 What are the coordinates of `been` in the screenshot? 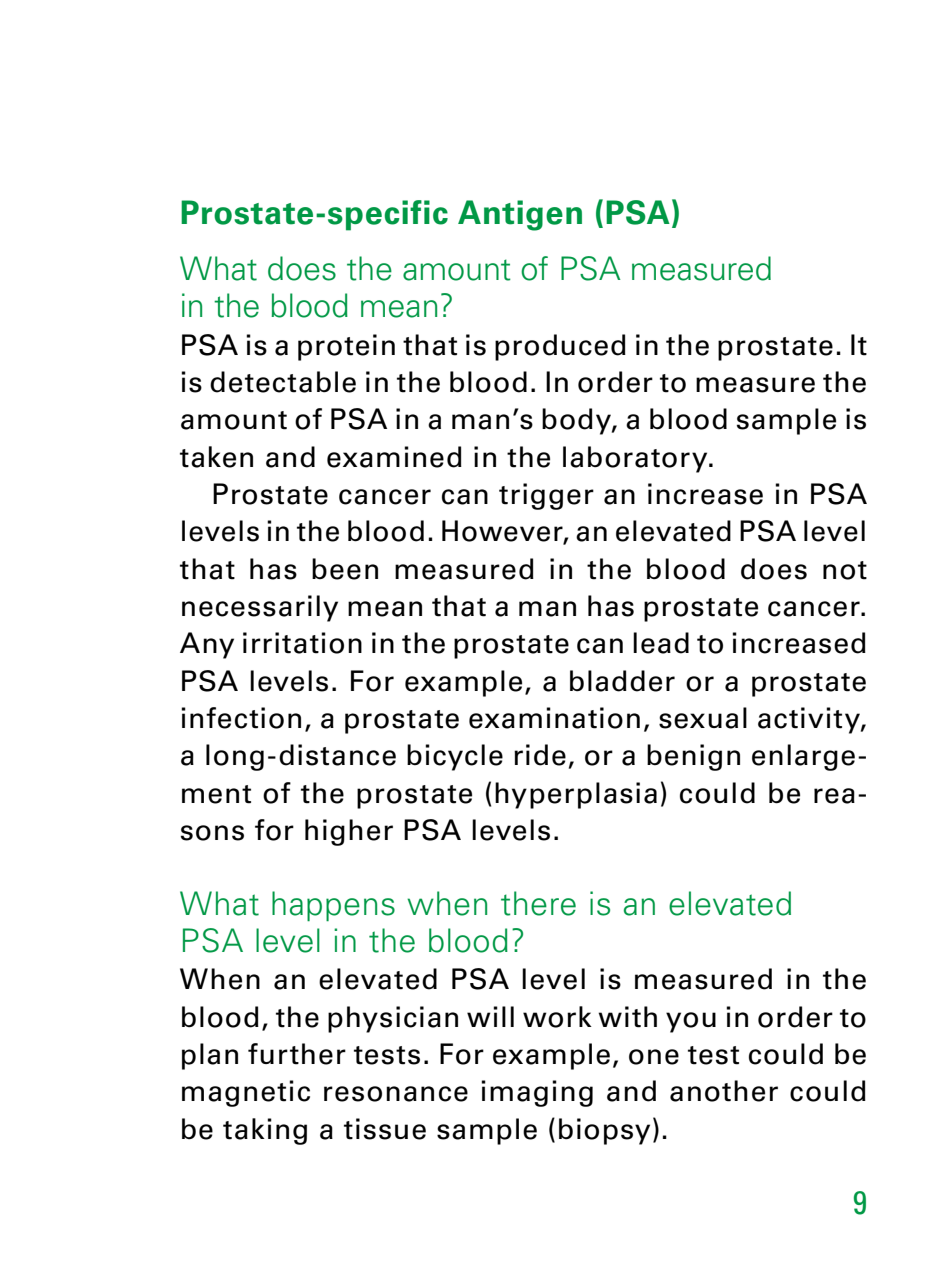 It's located at (345, 569).
